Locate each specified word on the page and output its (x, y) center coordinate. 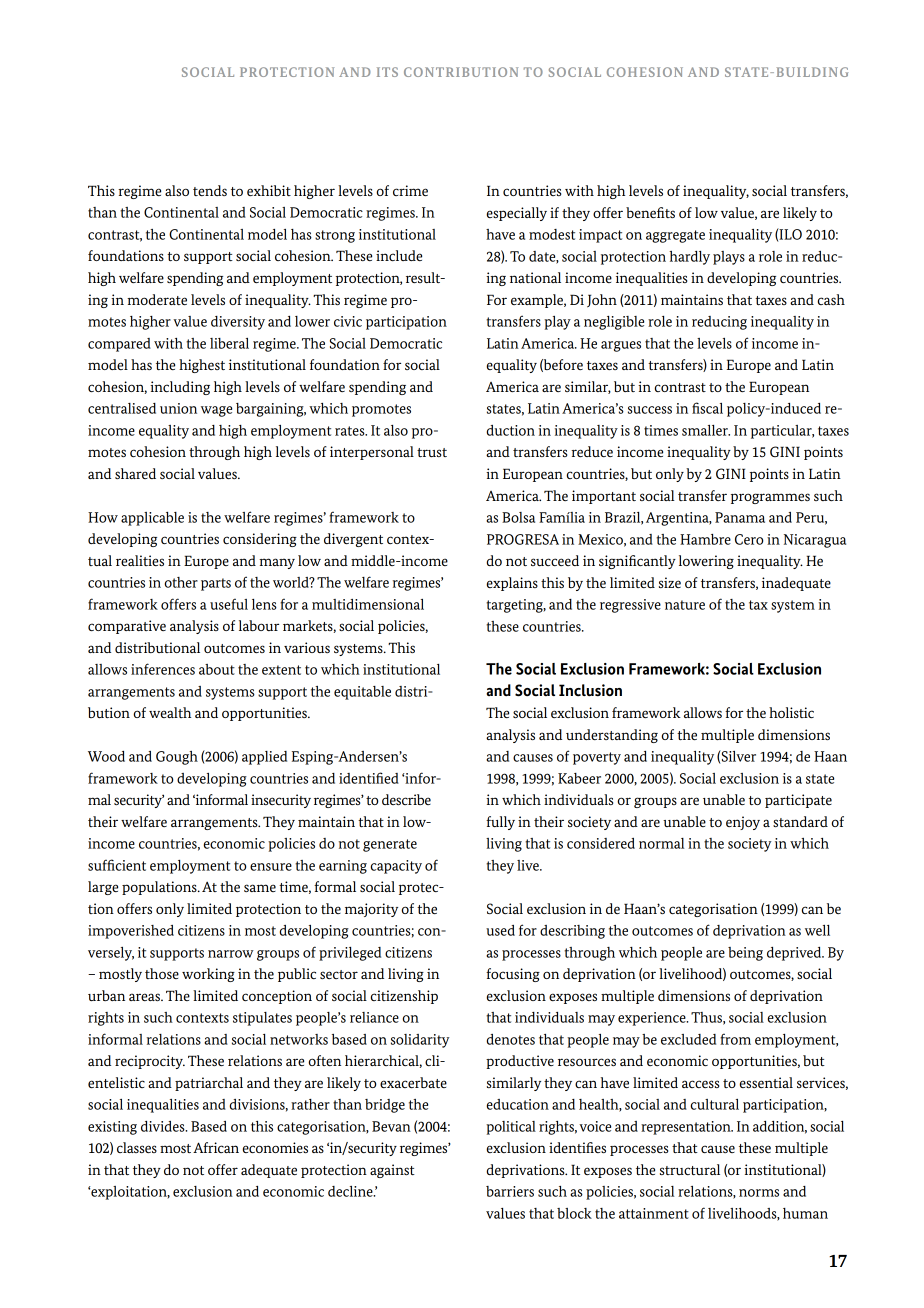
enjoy (743, 823)
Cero (749, 539)
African (216, 1147)
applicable (152, 519)
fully (500, 823)
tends (210, 190)
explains (512, 584)
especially (517, 214)
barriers (510, 1191)
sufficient (117, 865)
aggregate (675, 236)
